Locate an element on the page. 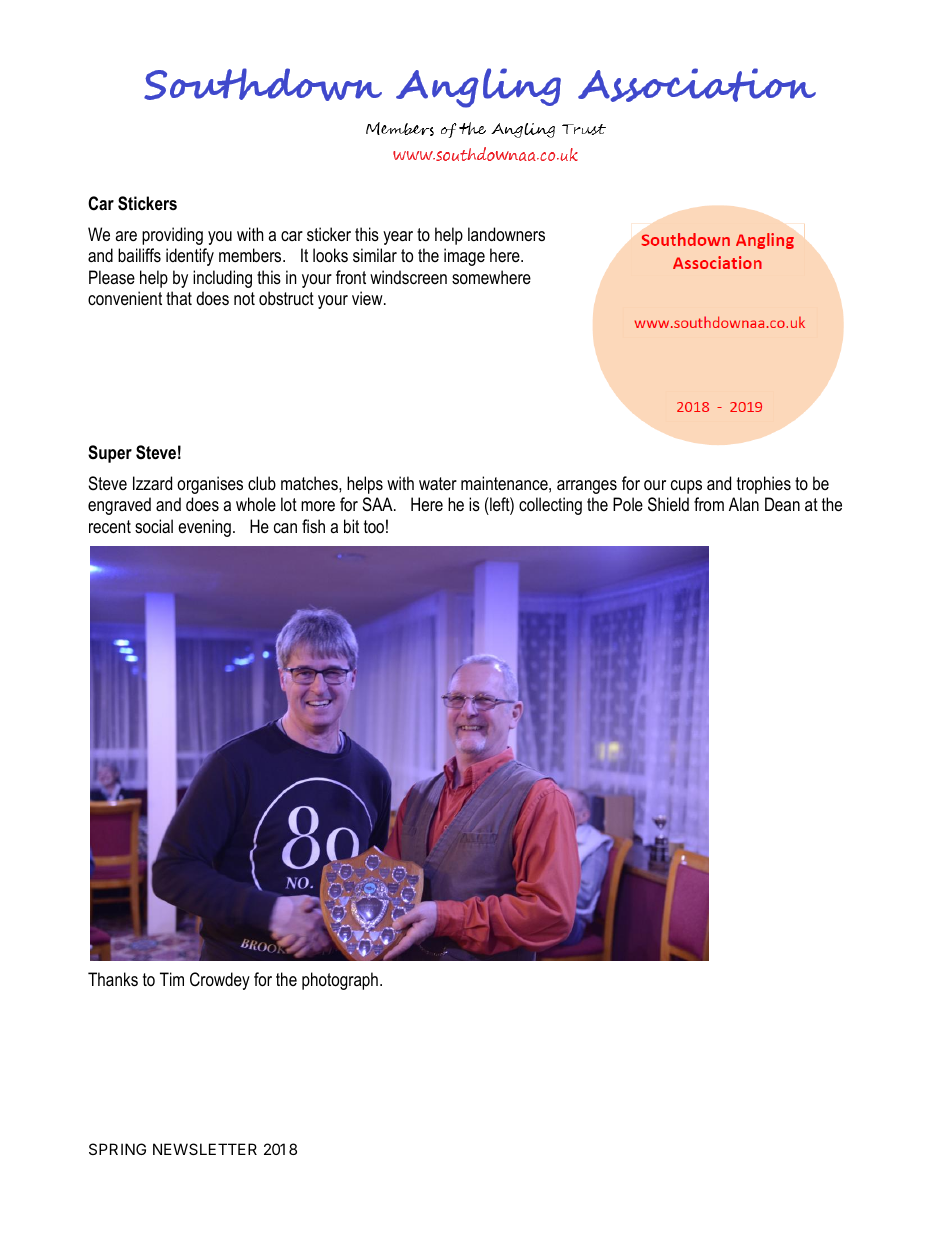  Shield is located at coordinates (668, 504).
